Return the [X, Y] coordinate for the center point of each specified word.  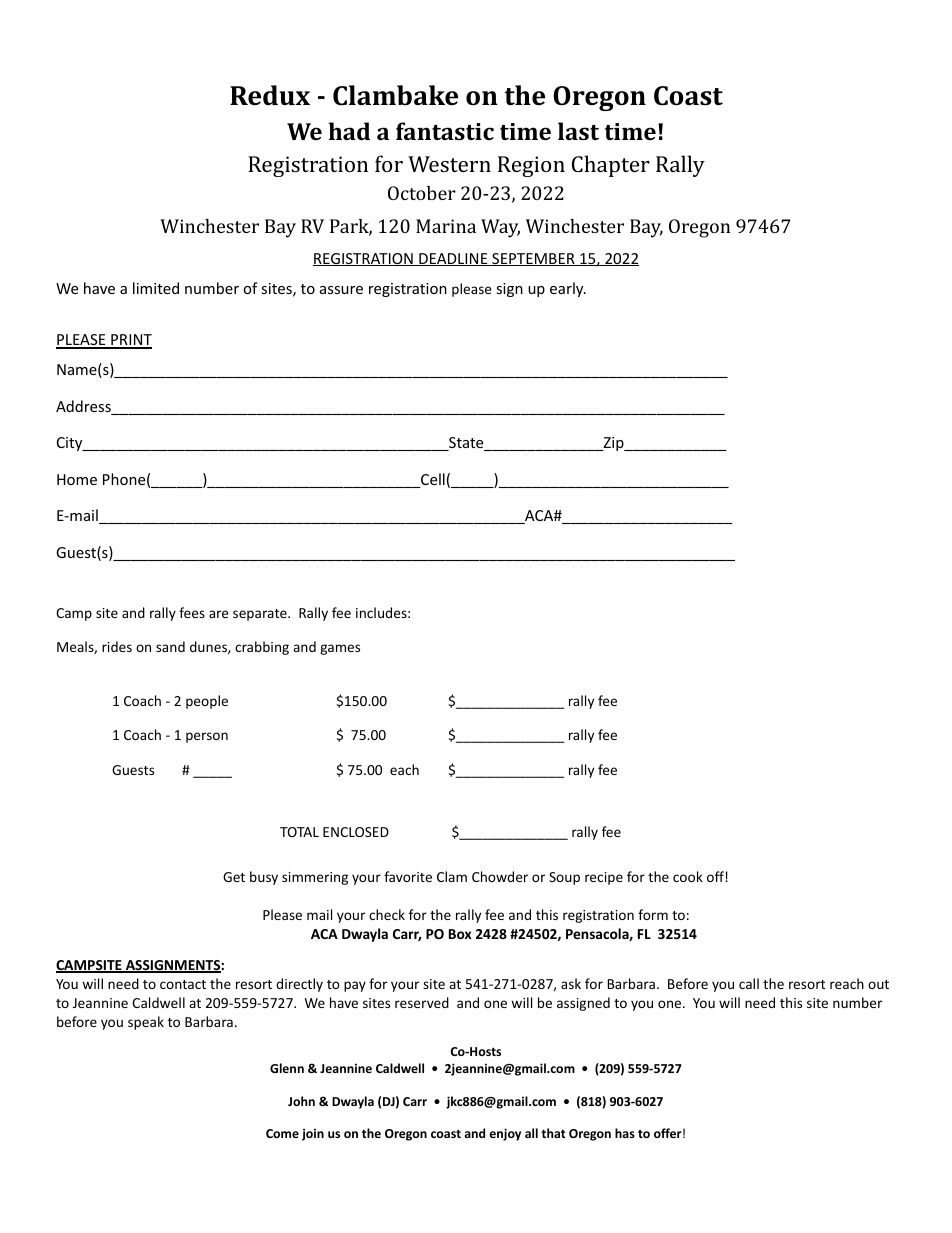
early [568, 289]
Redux [270, 95]
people [207, 702]
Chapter [611, 166]
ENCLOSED [356, 832]
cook [688, 876]
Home [77, 479]
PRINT [130, 341]
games [340, 649]
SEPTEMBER [533, 259]
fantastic [445, 131]
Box [460, 934]
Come [282, 1133]
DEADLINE [453, 259]
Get [234, 877]
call [749, 983]
